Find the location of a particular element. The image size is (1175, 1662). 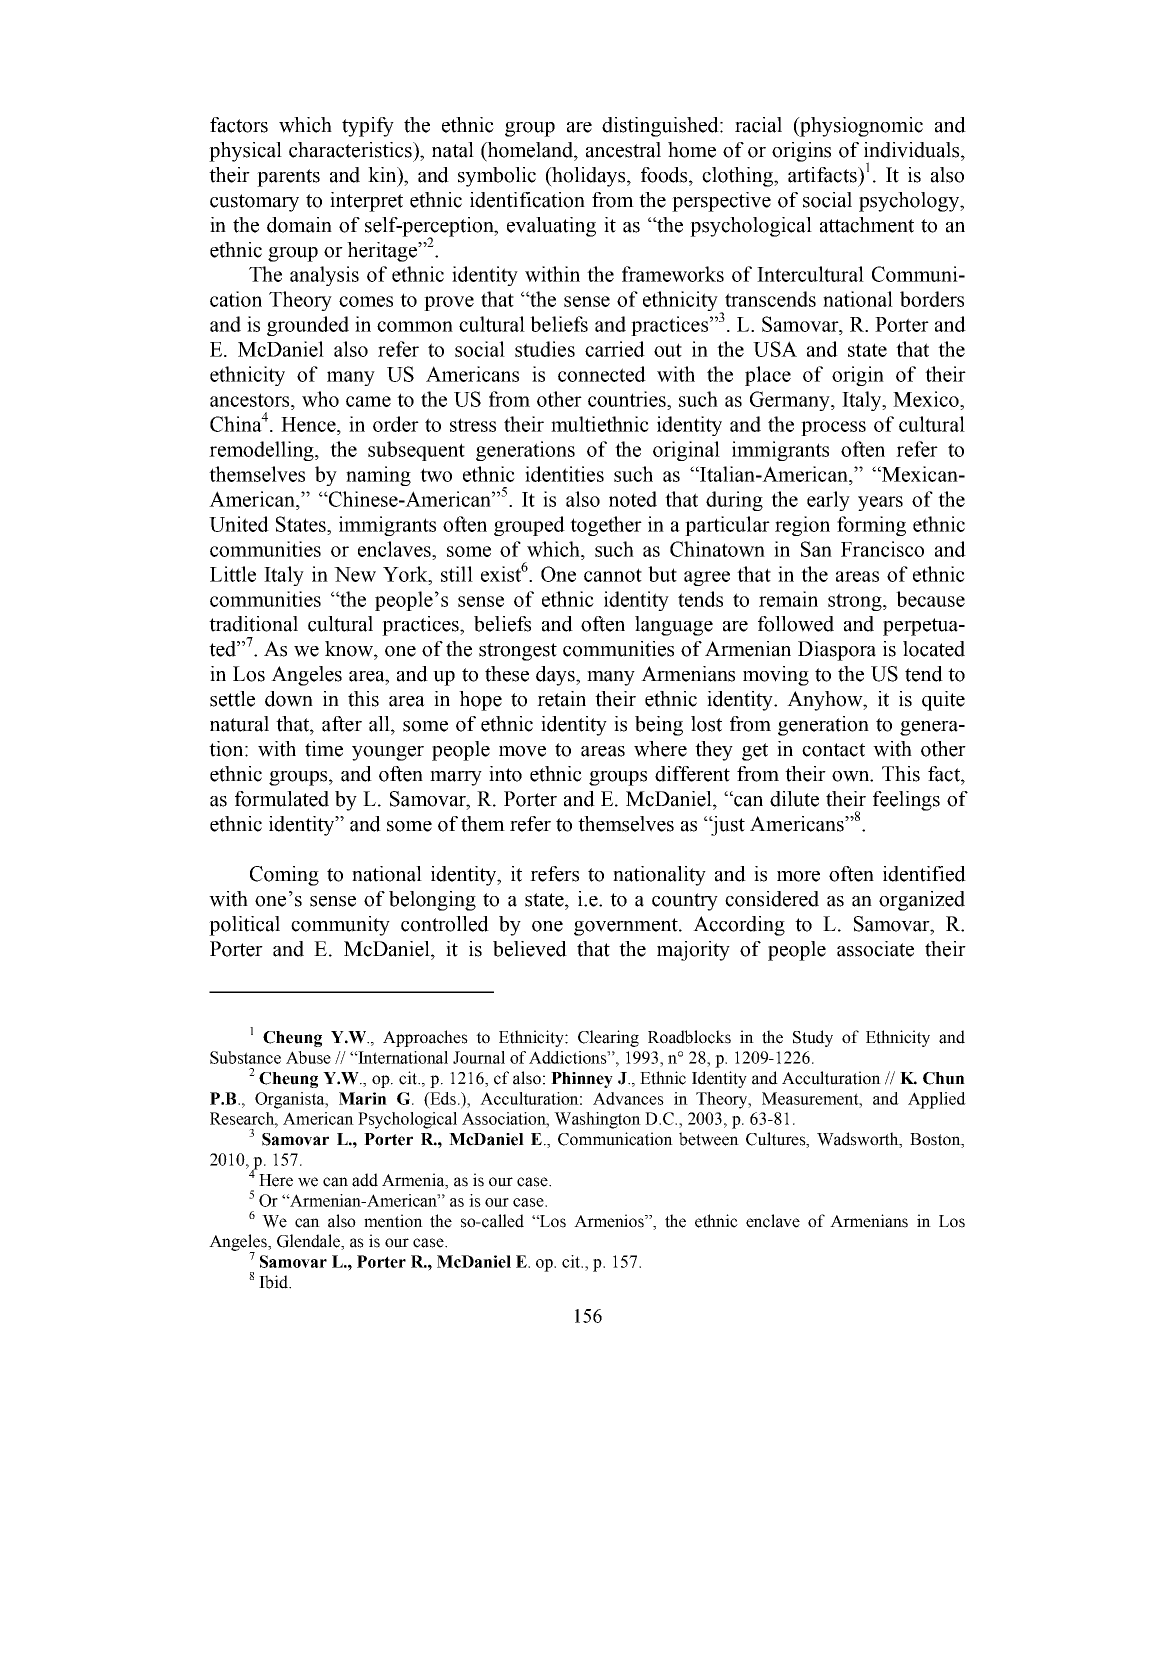

New is located at coordinates (355, 574).
